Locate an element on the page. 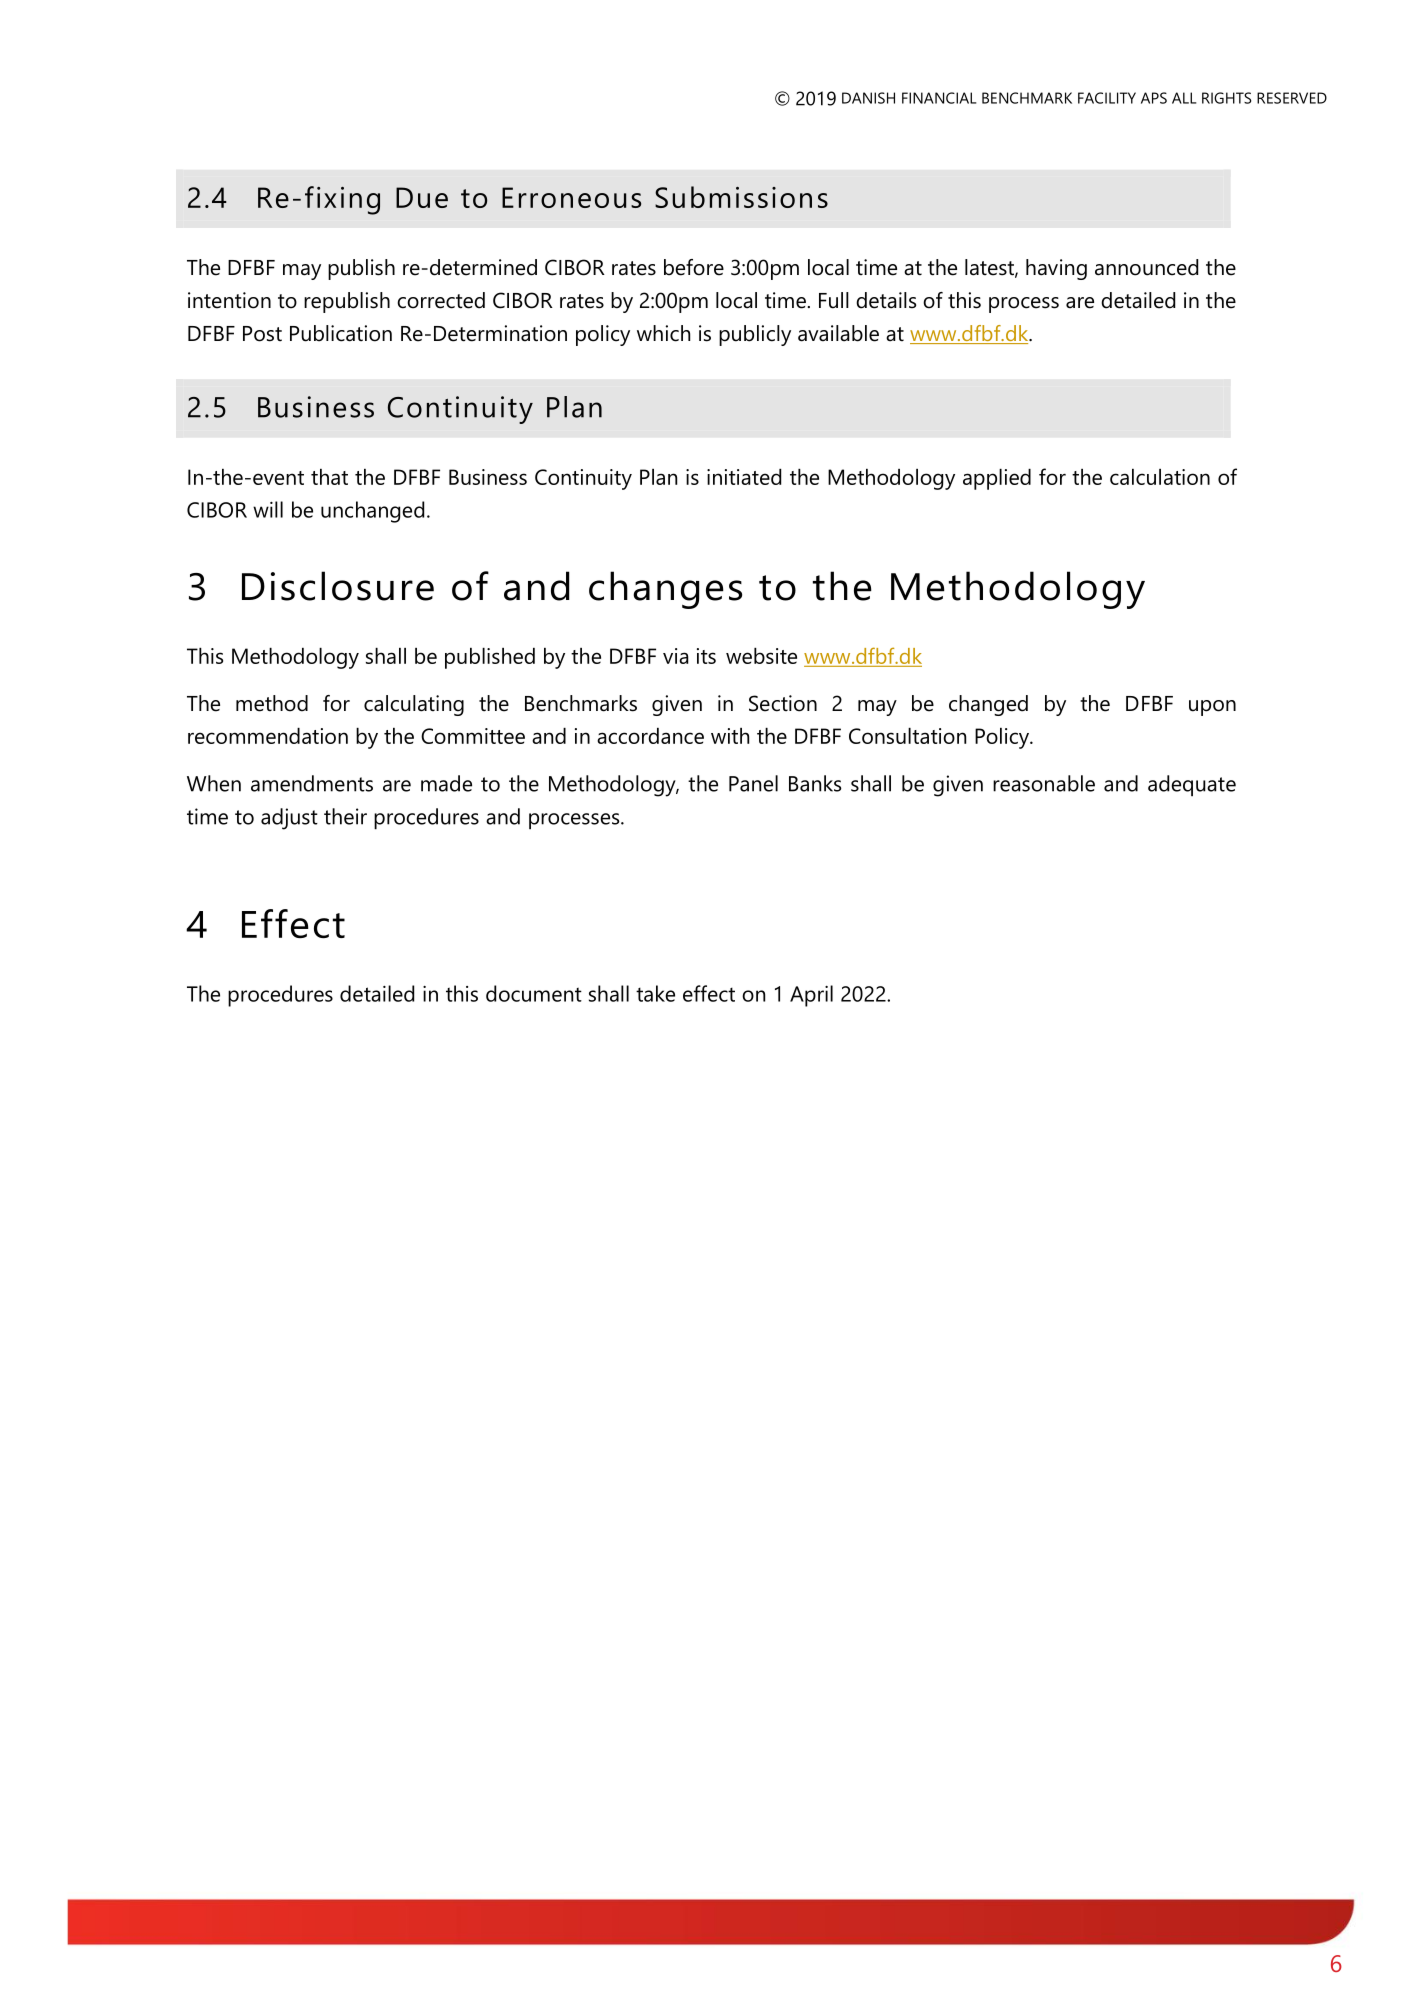 This image has height=2014, width=1423. APS is located at coordinates (1154, 98).
